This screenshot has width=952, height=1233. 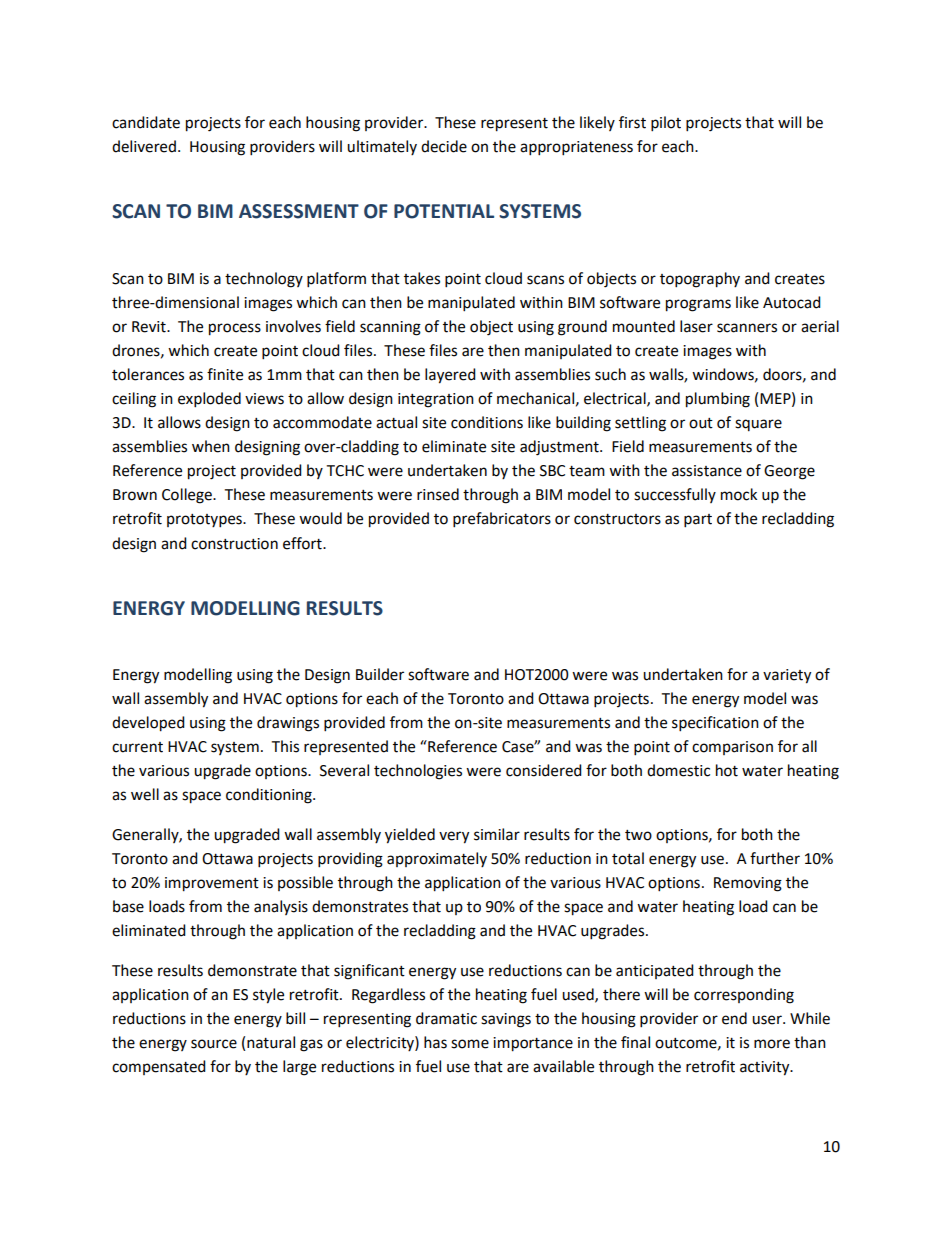 I want to click on part, so click(x=698, y=521).
